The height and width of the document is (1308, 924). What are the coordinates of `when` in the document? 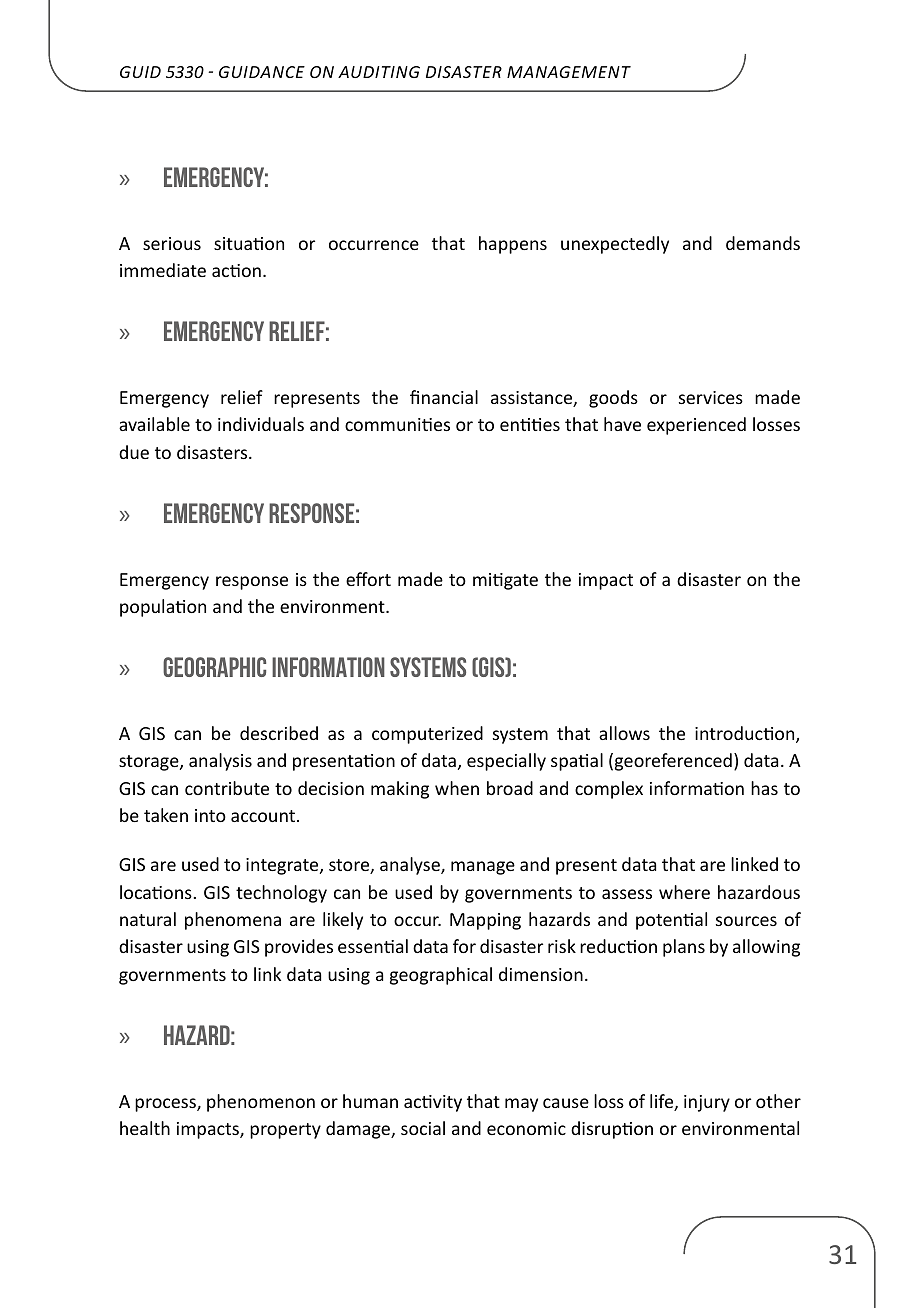 It's located at (457, 788).
